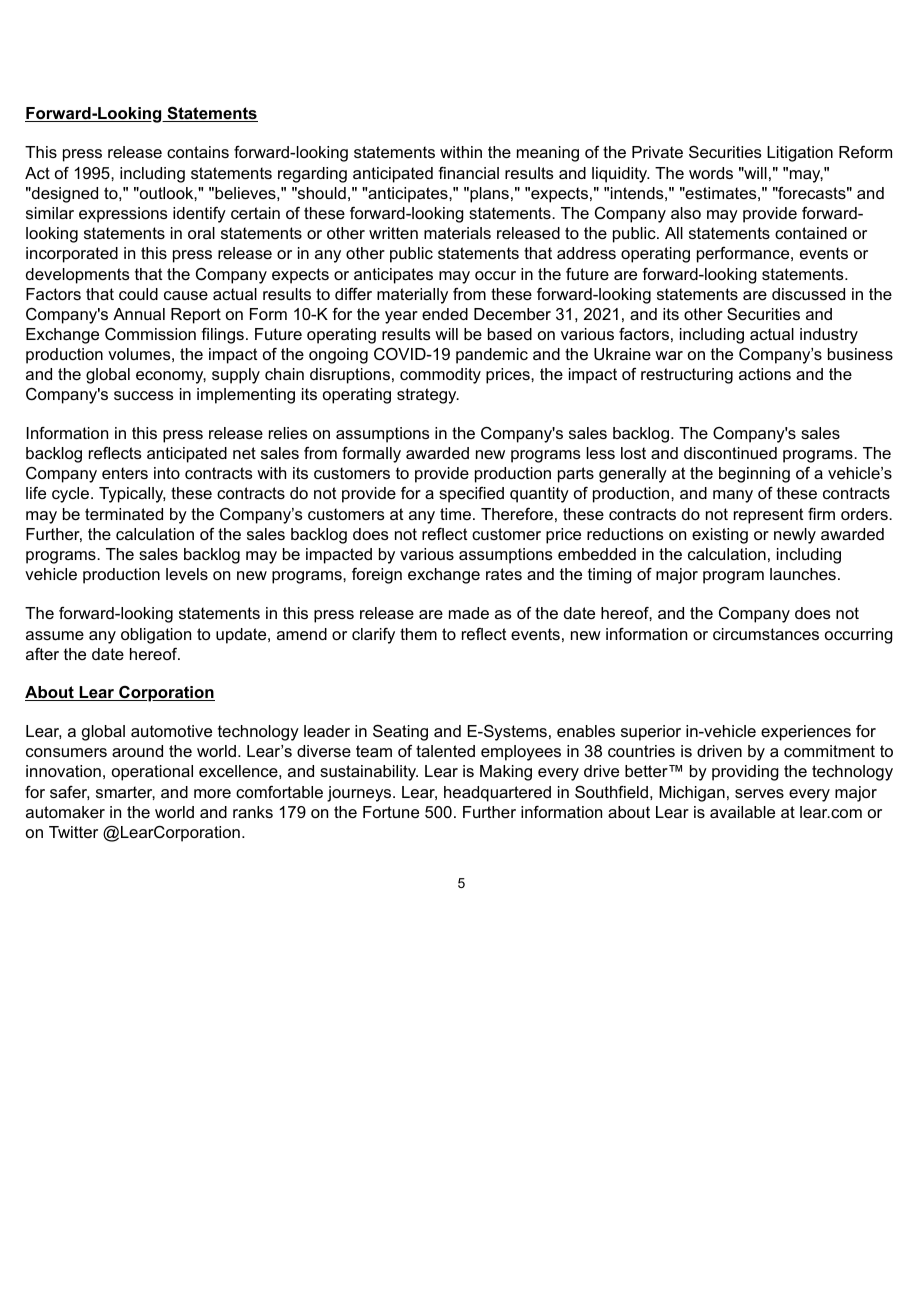 The height and width of the page is (1308, 924). What do you see at coordinates (440, 376) in the page?
I see `commodity` at bounding box center [440, 376].
